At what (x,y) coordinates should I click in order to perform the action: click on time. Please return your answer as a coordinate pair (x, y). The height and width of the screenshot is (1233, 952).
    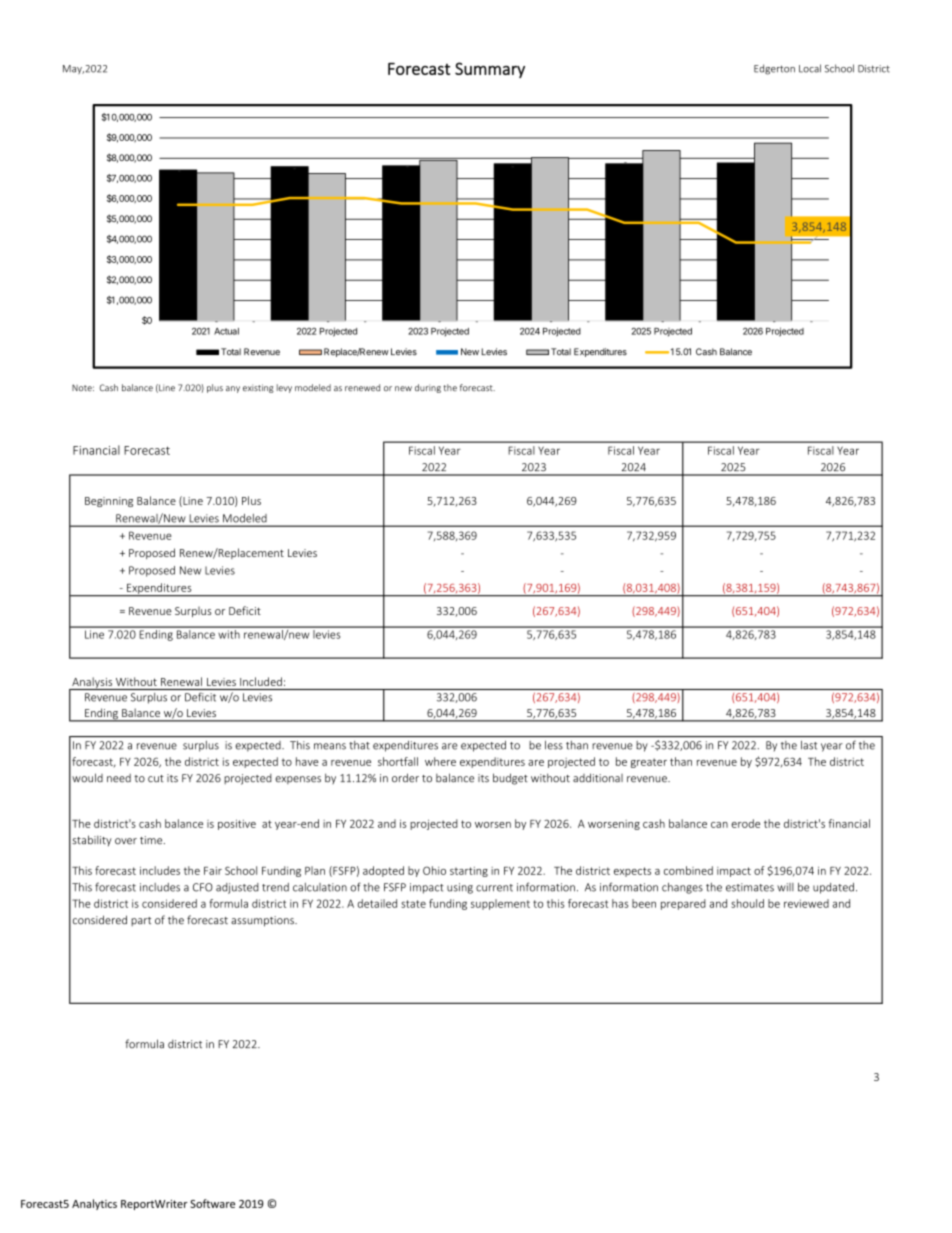
    Looking at the image, I should click on (152, 840).
